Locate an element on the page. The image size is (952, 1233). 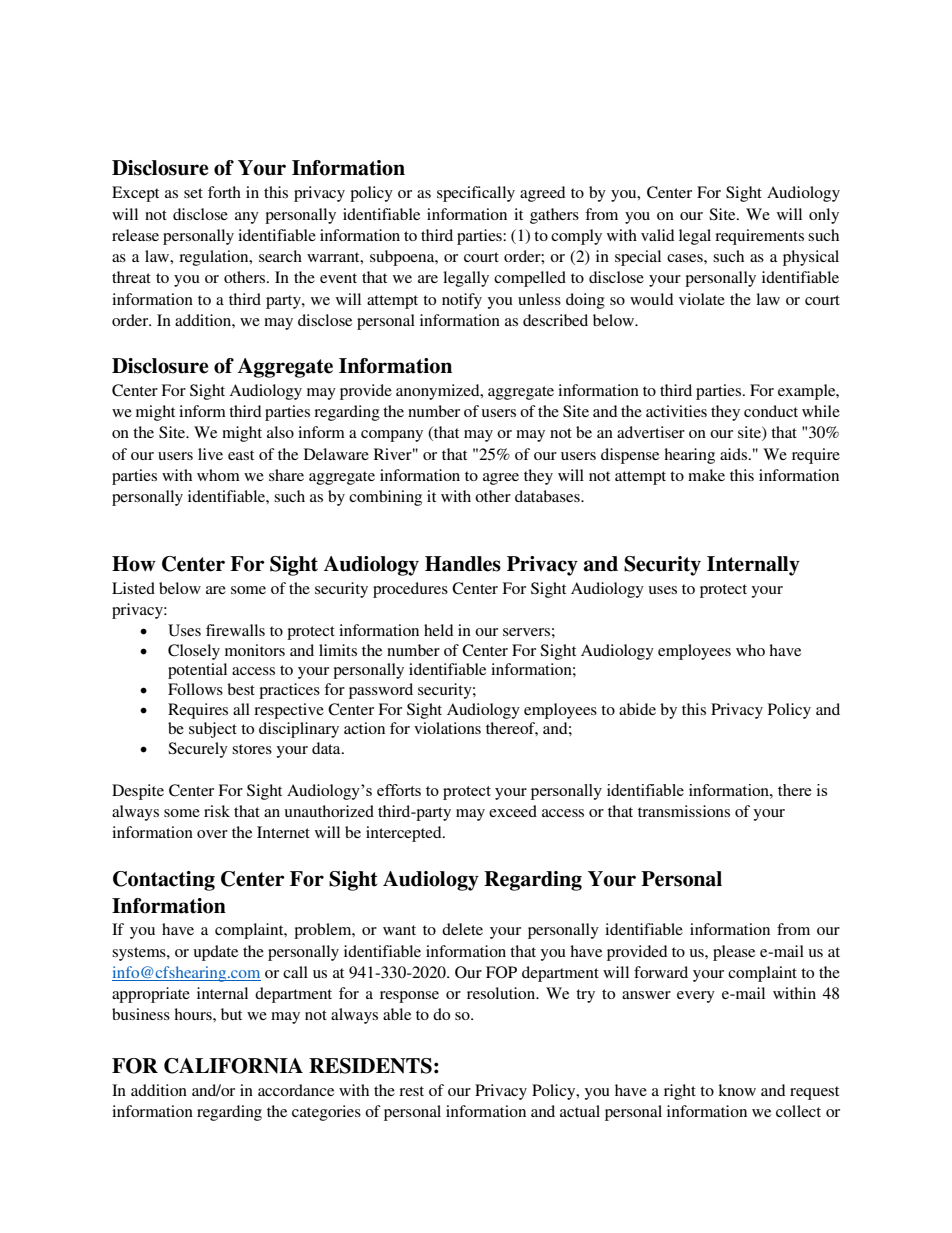
forth is located at coordinates (224, 192).
